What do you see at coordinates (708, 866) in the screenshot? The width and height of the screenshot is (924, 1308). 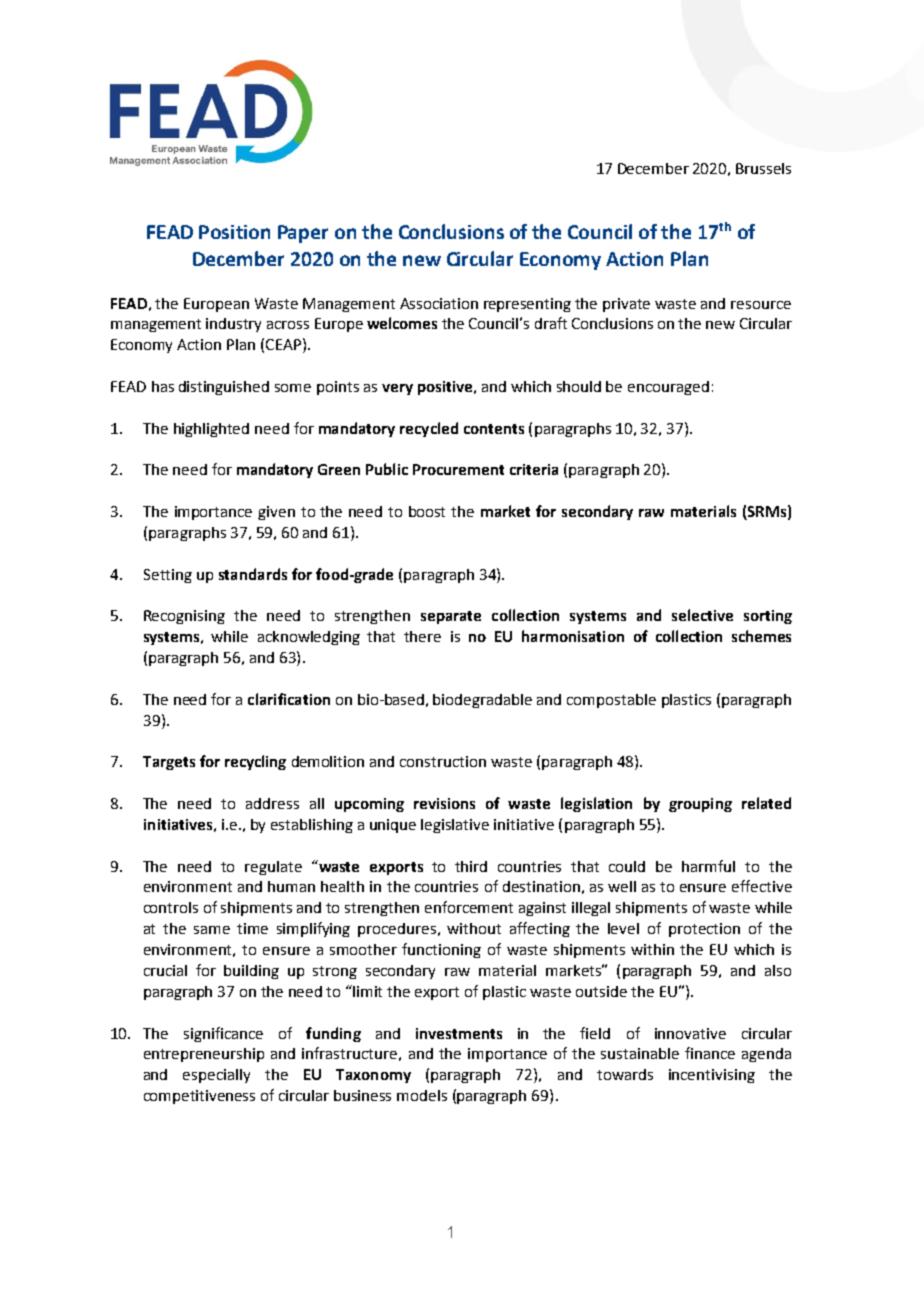 I see `harmful` at bounding box center [708, 866].
